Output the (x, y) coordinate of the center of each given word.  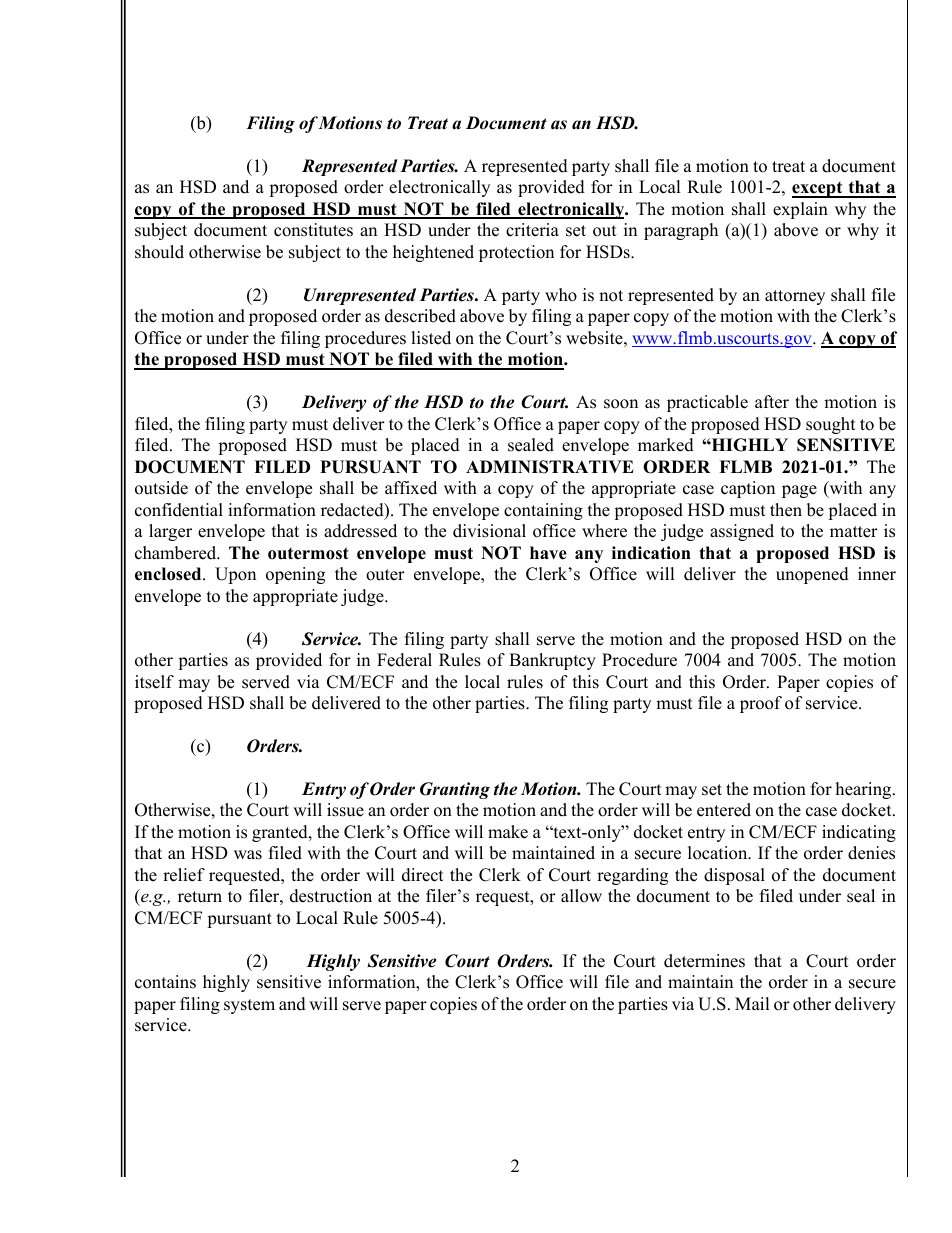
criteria (532, 230)
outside (161, 488)
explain (800, 210)
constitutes (313, 230)
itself (154, 682)
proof (761, 704)
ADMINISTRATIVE (550, 467)
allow (581, 896)
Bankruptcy (552, 661)
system (249, 1006)
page (799, 491)
